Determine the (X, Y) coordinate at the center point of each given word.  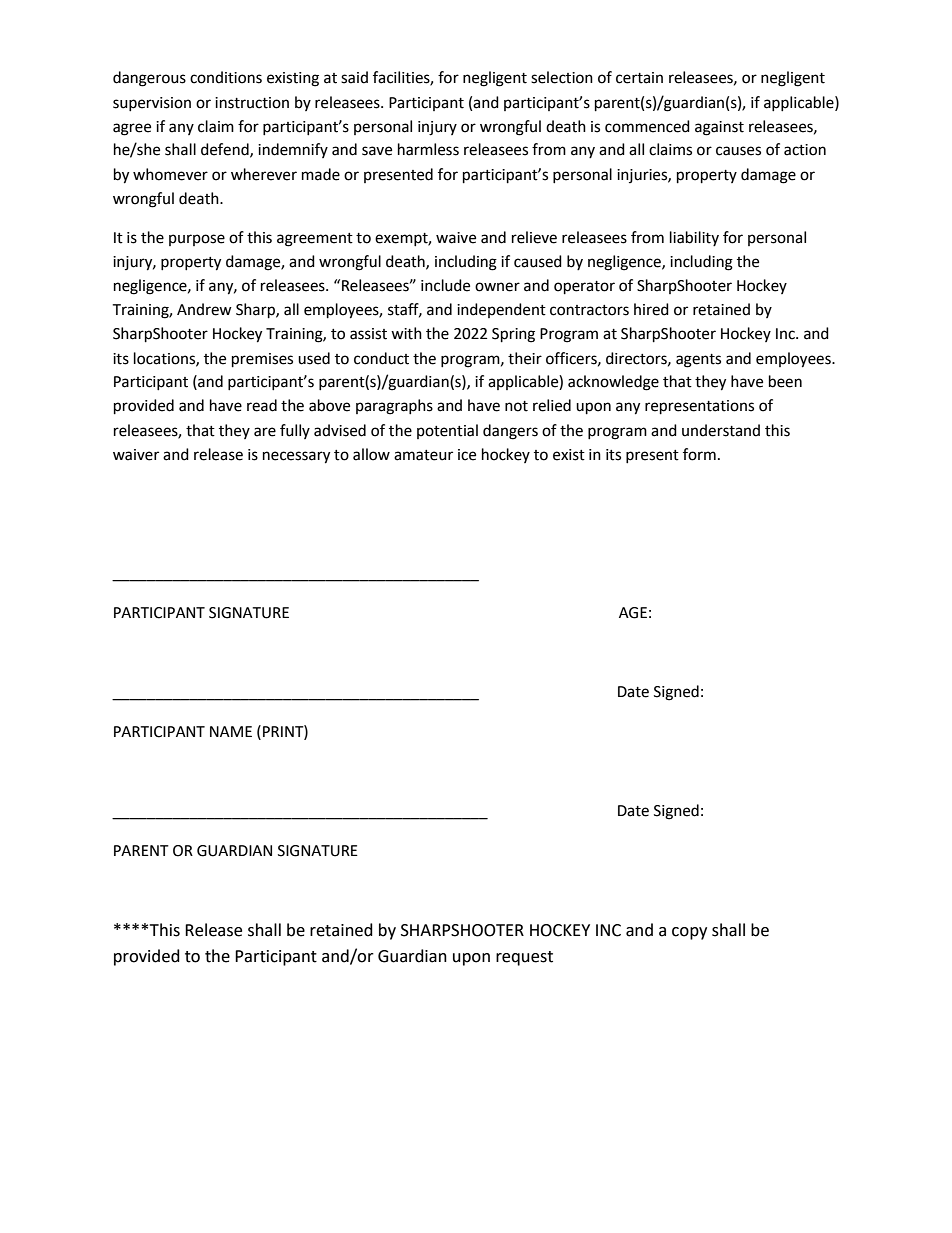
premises (262, 360)
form (699, 454)
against (719, 128)
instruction (252, 103)
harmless (428, 149)
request (524, 958)
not (516, 406)
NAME (231, 731)
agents (698, 361)
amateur (423, 455)
